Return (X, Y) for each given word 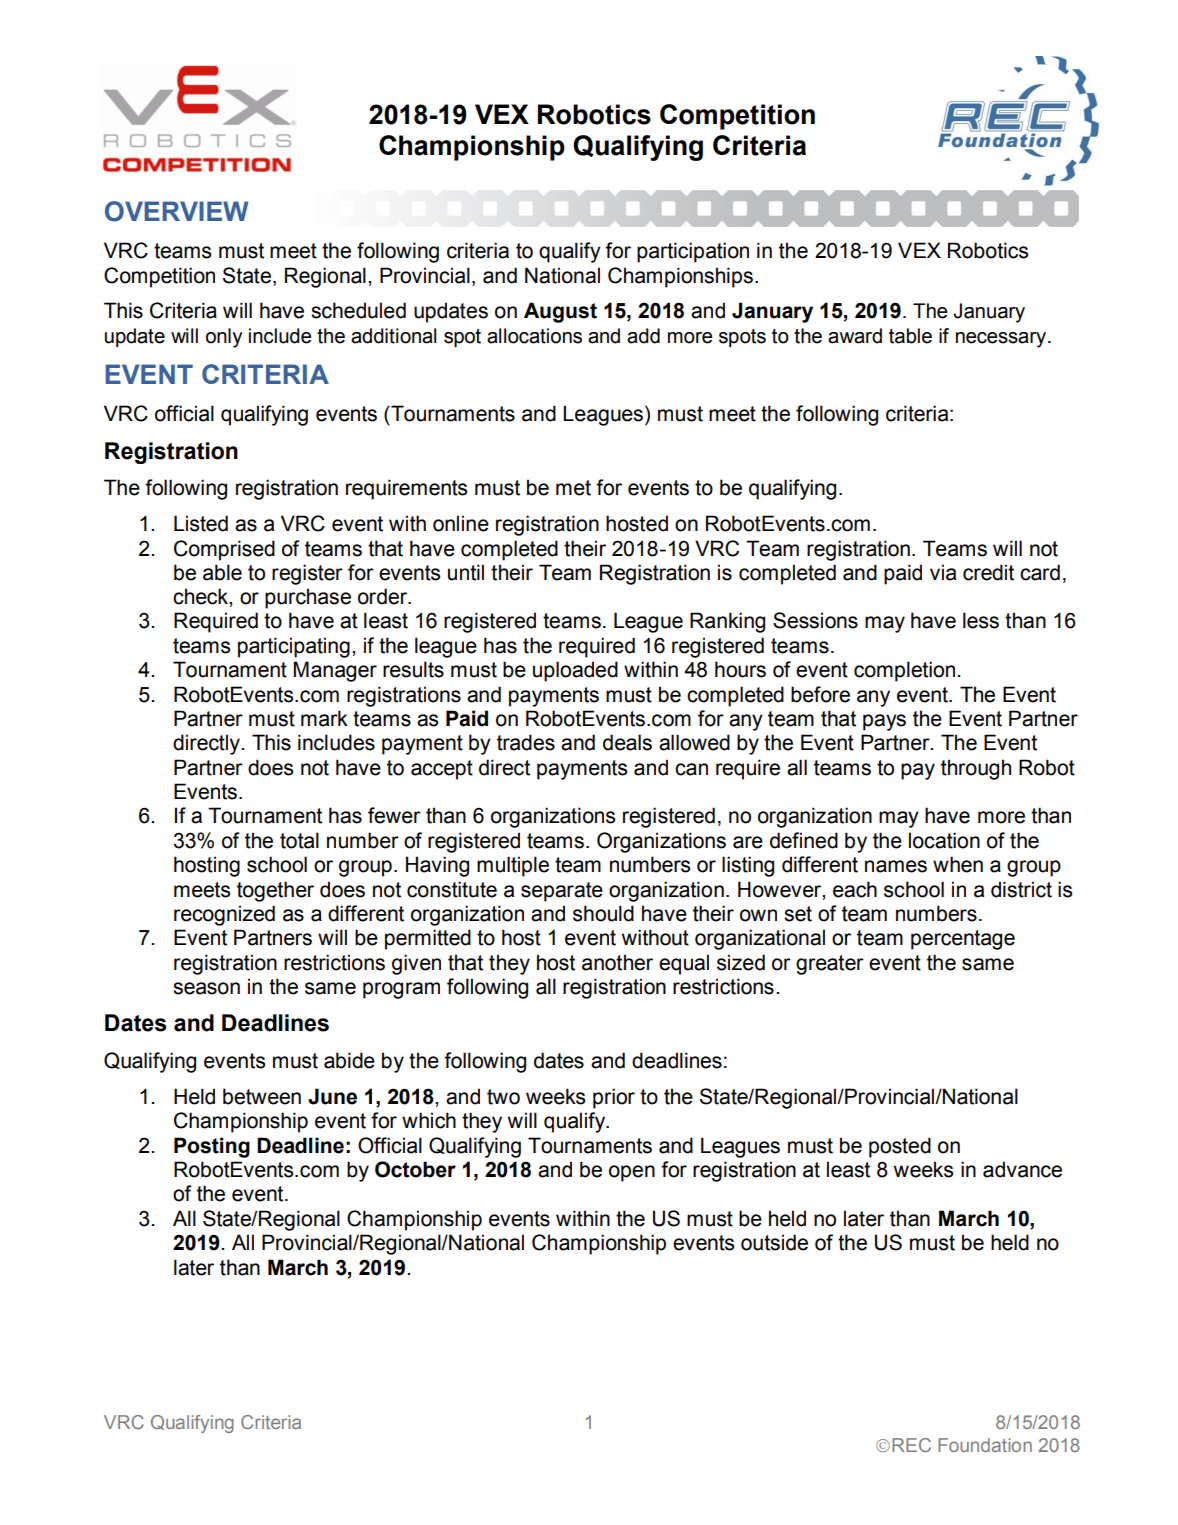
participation (693, 252)
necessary (1001, 340)
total (299, 840)
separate (562, 892)
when (958, 864)
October (415, 1169)
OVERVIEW (177, 211)
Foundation (985, 1445)
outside (774, 1242)
